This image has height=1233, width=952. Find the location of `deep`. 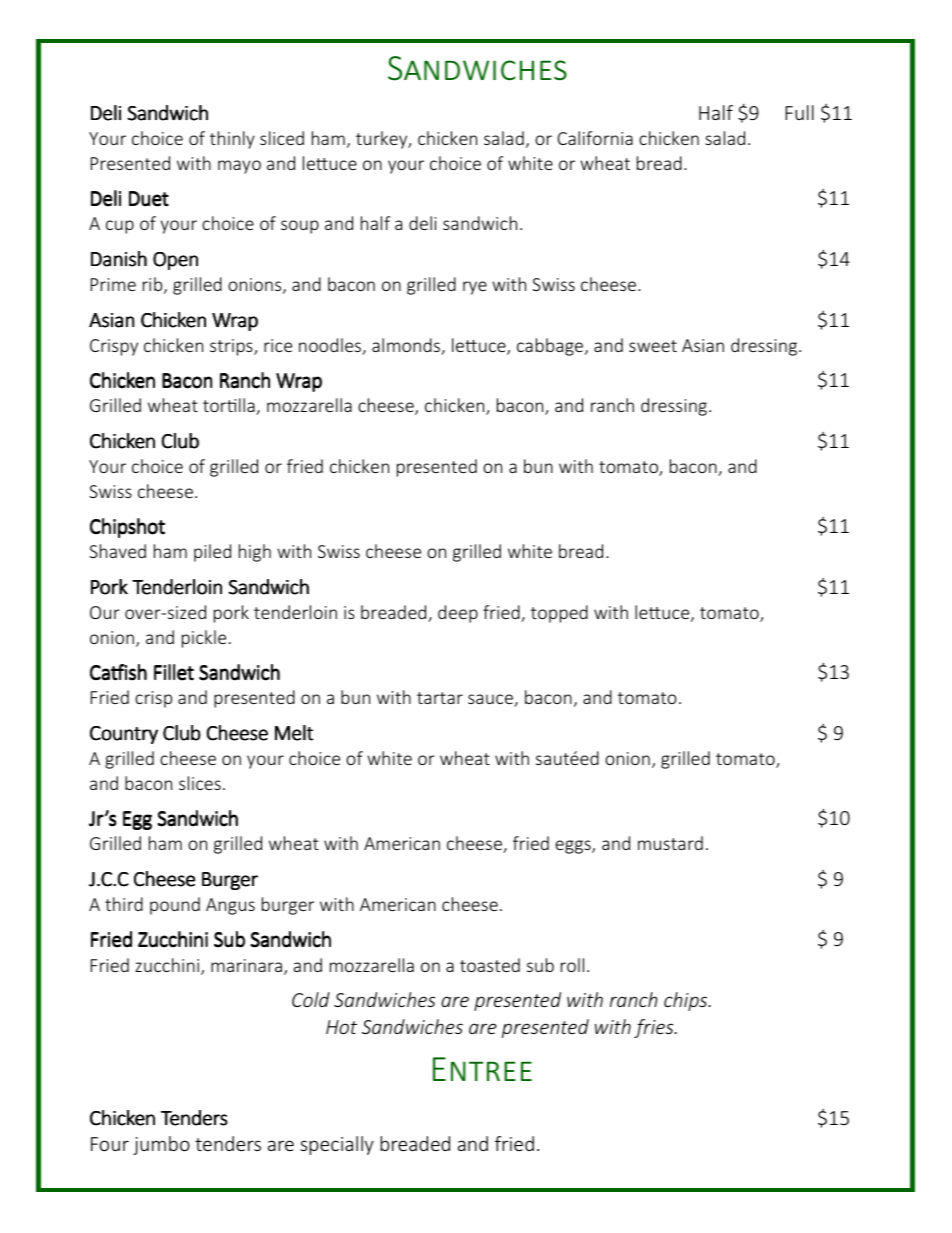

deep is located at coordinates (458, 614).
